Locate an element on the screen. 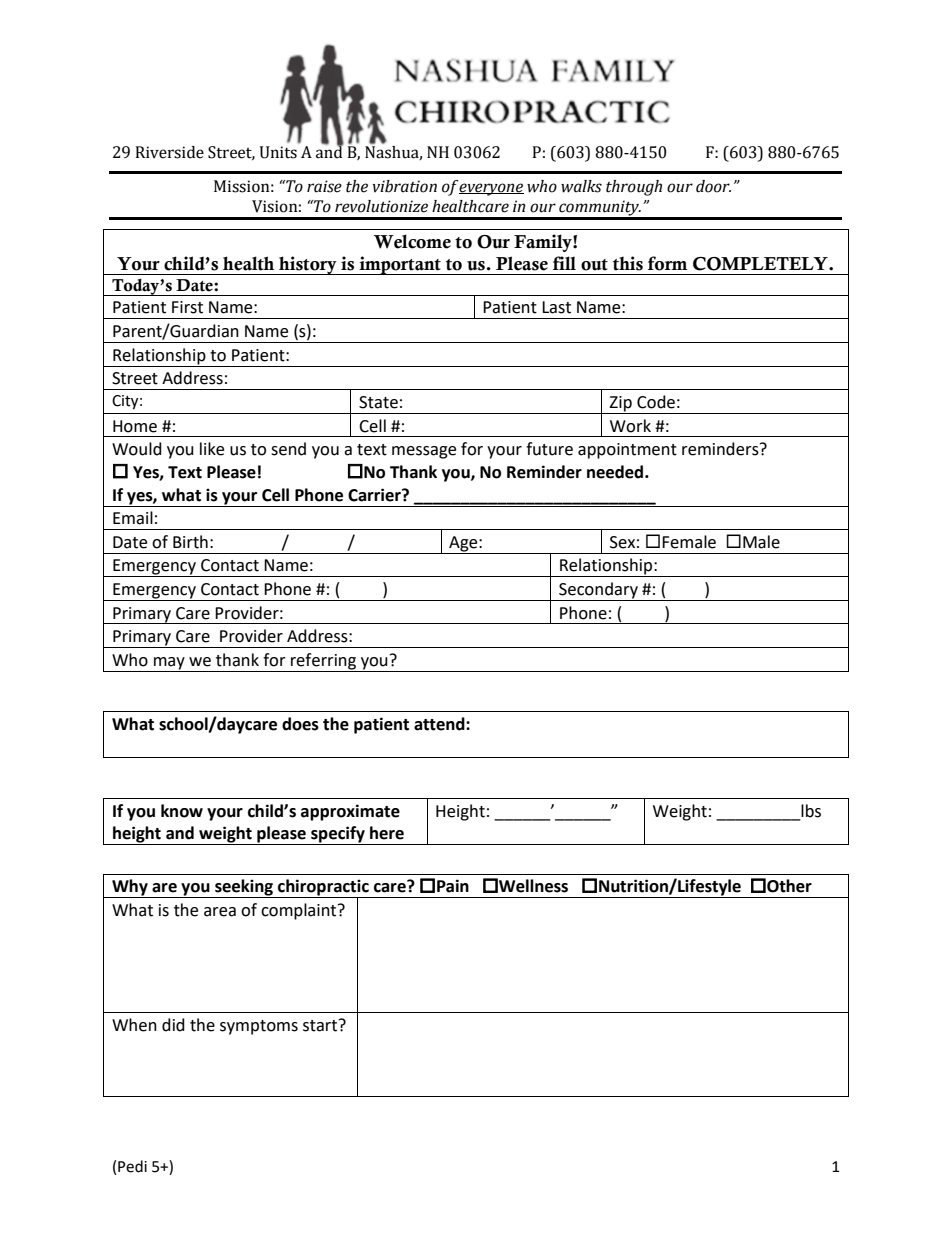 The image size is (952, 1233). area is located at coordinates (220, 912).
